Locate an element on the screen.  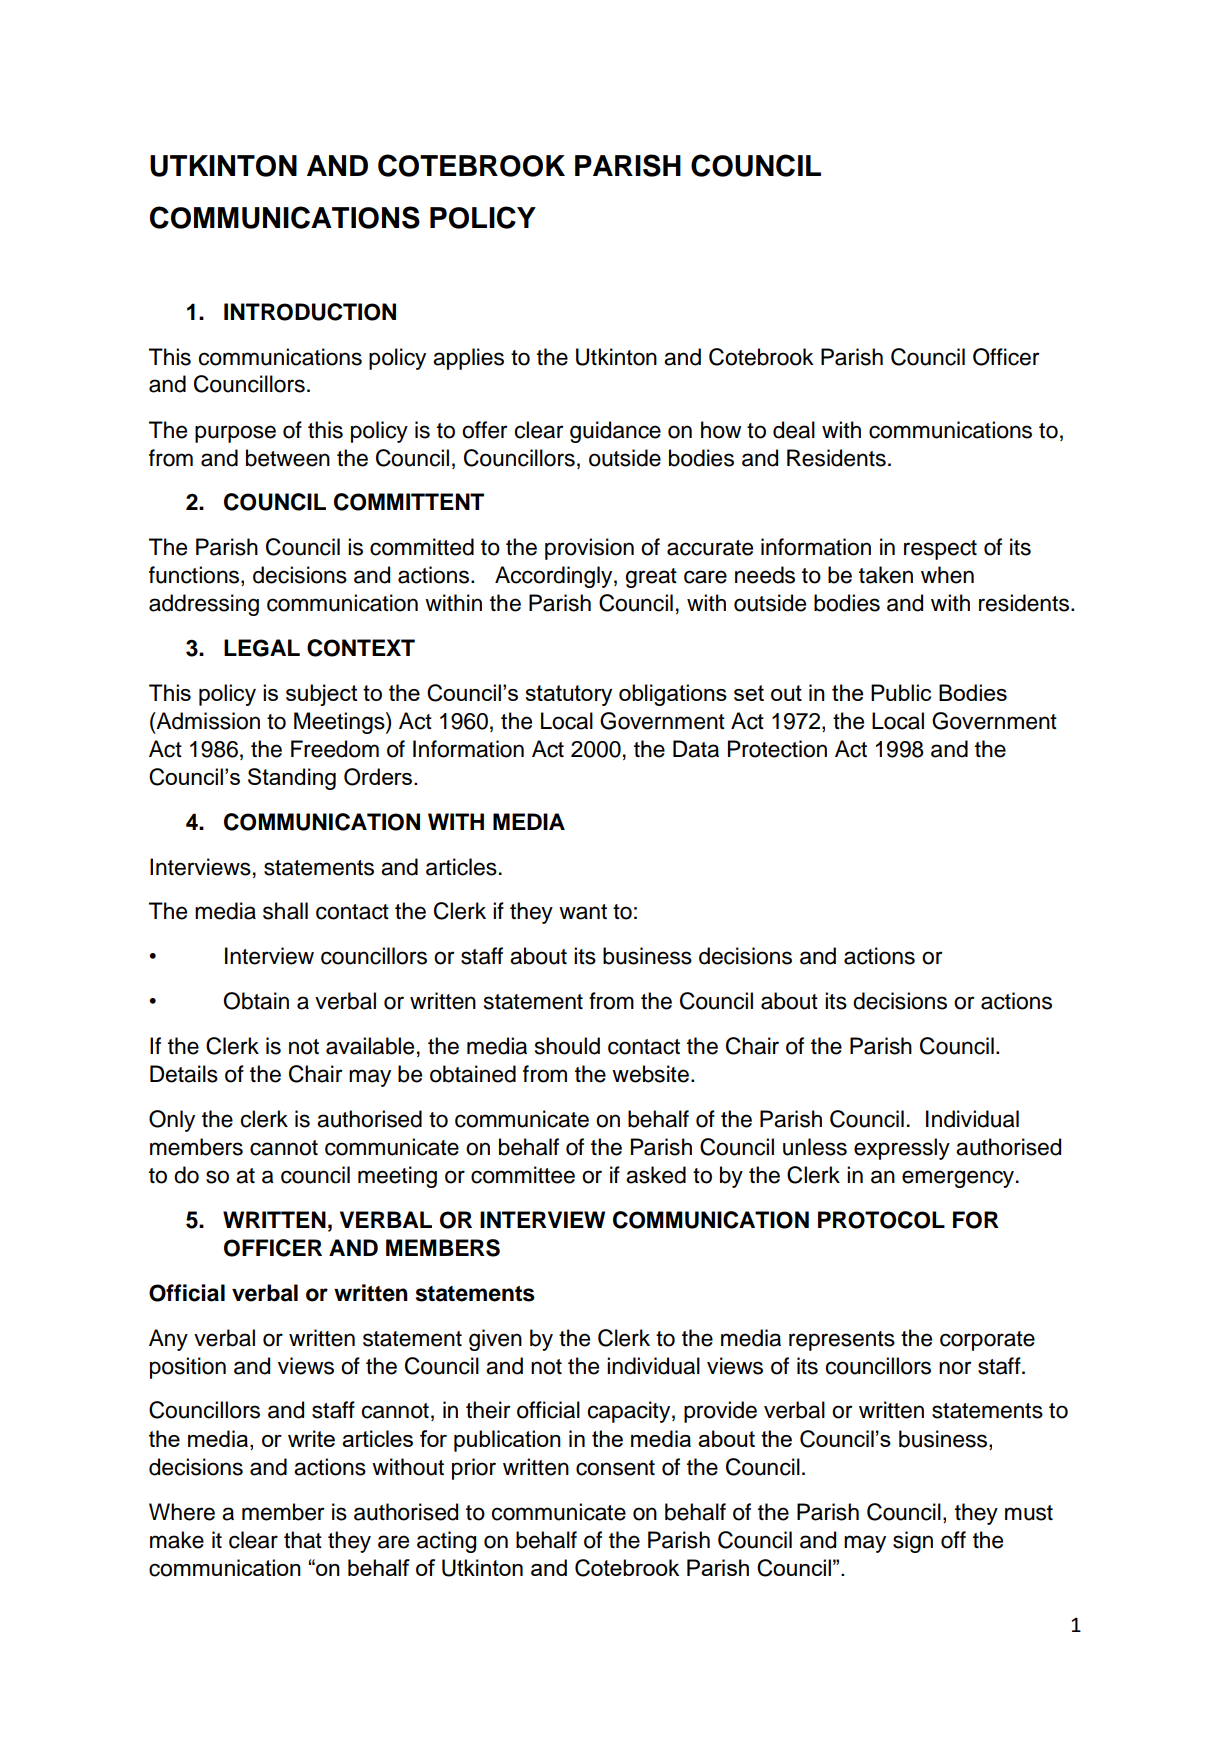
INTRODUCTION is located at coordinates (310, 312).
